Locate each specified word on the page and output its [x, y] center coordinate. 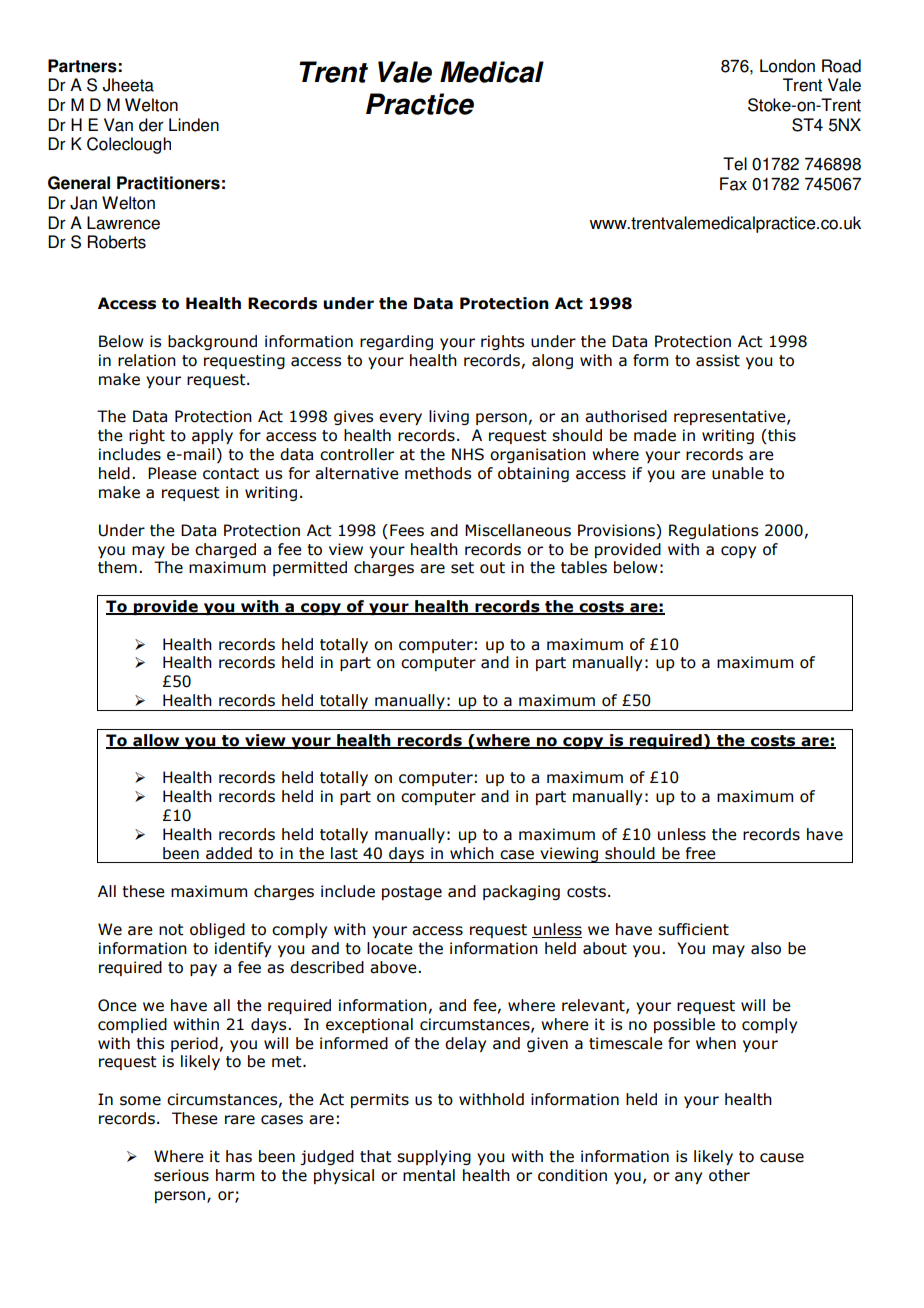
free [701, 853]
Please [172, 473]
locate [390, 948]
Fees [407, 530]
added [229, 853]
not [171, 930]
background [212, 342]
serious [181, 1175]
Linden [194, 125]
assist [718, 360]
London [787, 66]
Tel [735, 164]
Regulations [713, 531]
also [766, 948]
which [472, 853]
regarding [396, 342]
